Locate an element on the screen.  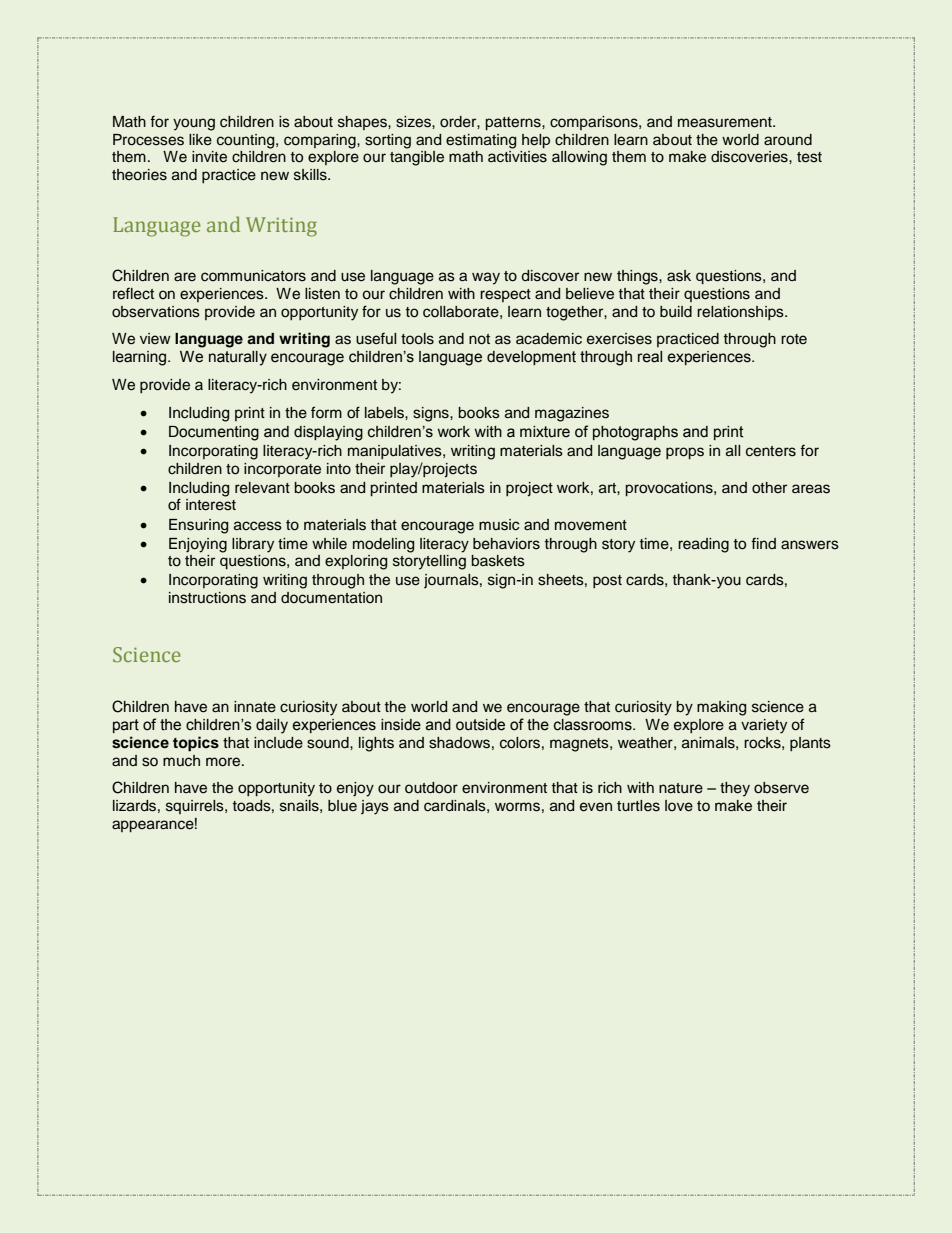
like is located at coordinates (200, 140).
